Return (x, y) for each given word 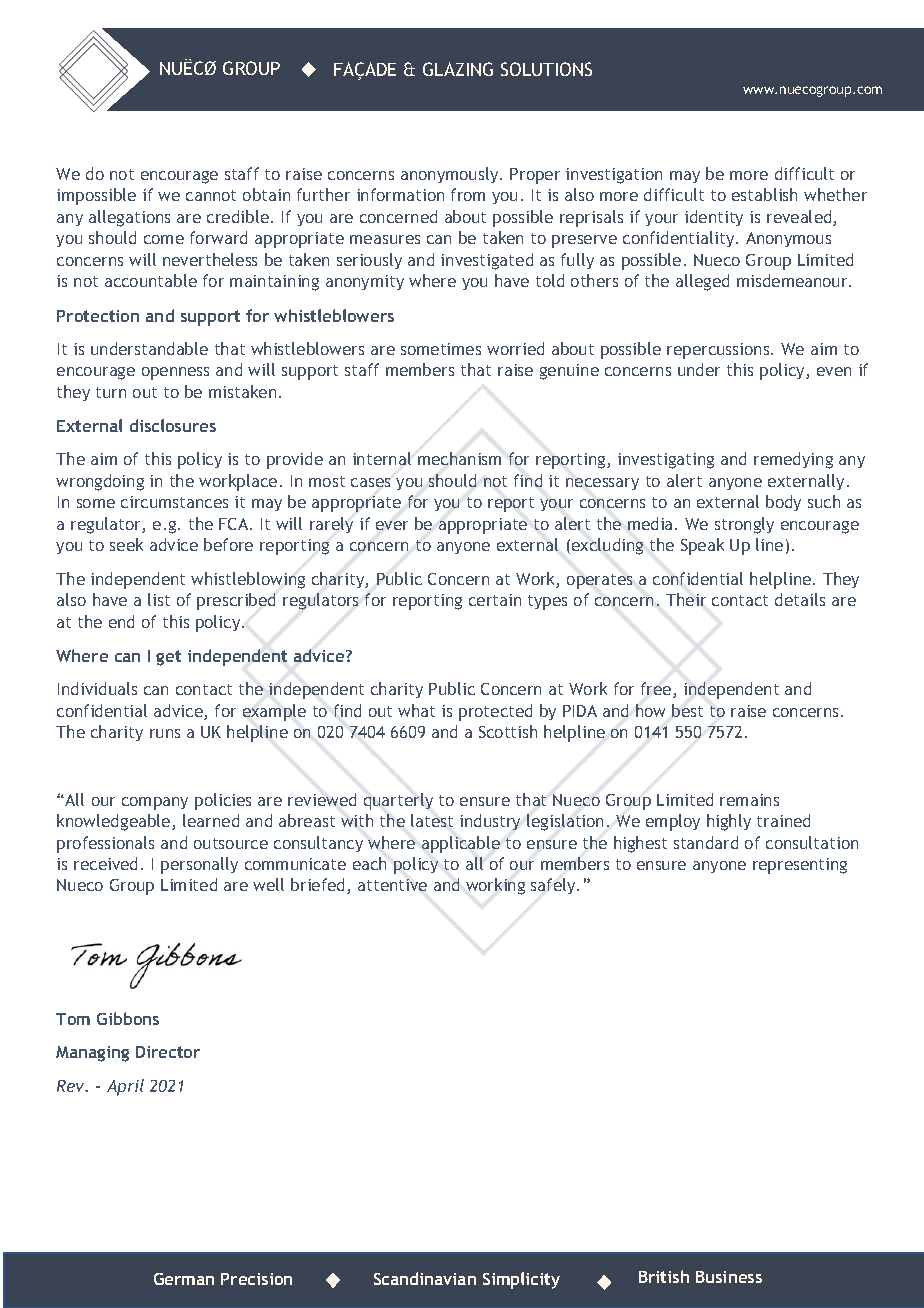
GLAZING (458, 69)
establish (764, 194)
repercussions (719, 351)
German (184, 1279)
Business (729, 1277)
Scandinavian (425, 1278)
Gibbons (128, 1018)
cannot (211, 195)
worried (515, 348)
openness (175, 373)
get (168, 658)
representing (800, 866)
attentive (392, 885)
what (416, 710)
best (687, 710)
